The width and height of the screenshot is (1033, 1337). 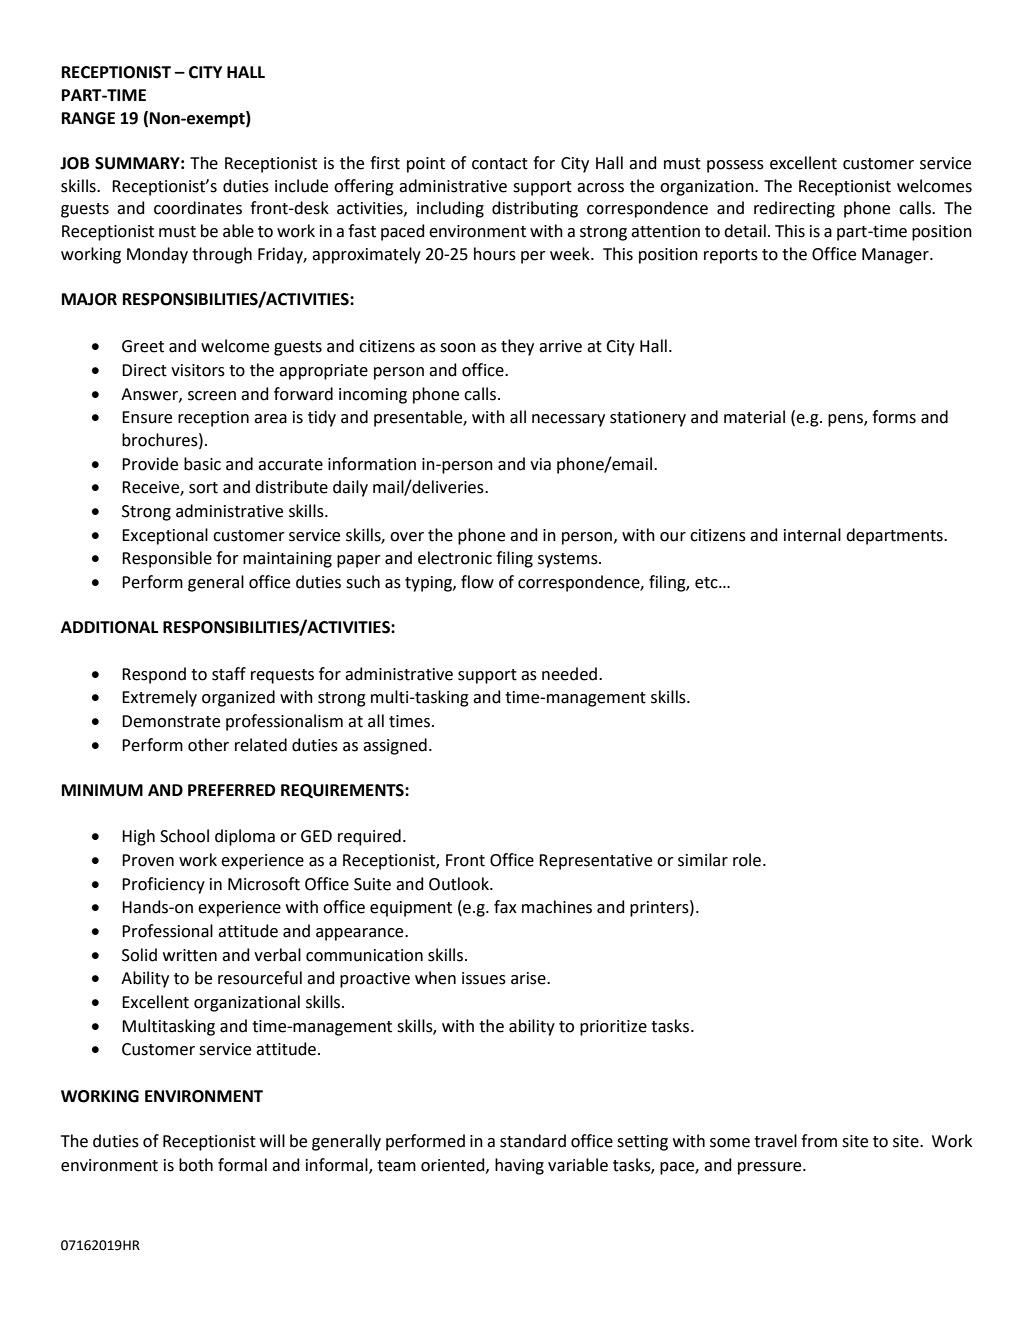 What do you see at coordinates (500, 164) in the screenshot?
I see `contact` at bounding box center [500, 164].
